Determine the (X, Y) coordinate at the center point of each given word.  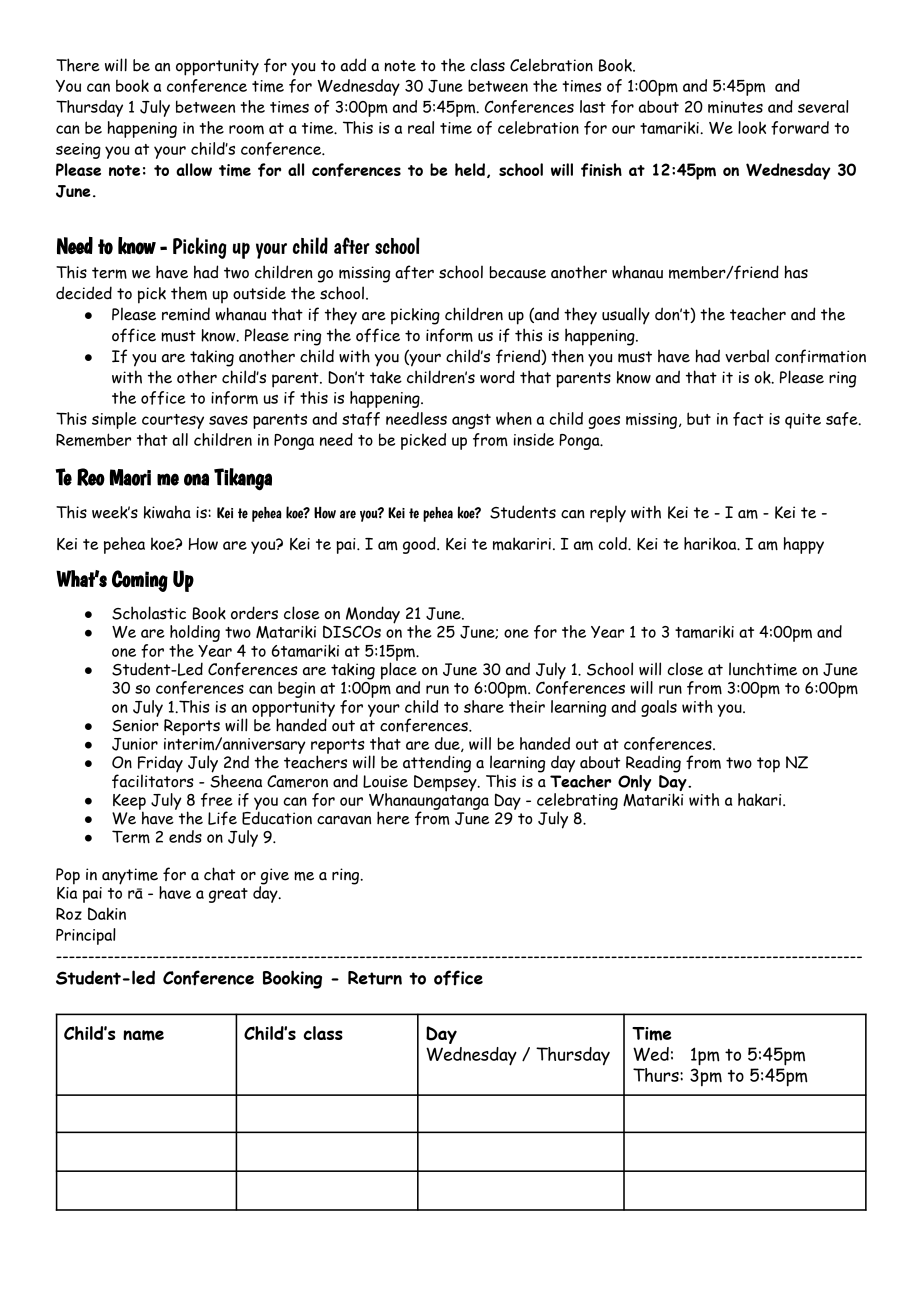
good (420, 545)
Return (375, 978)
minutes (735, 107)
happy (804, 545)
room (246, 129)
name (143, 1035)
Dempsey (446, 782)
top (768, 764)
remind (186, 314)
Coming (140, 581)
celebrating (577, 802)
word (497, 377)
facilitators (153, 780)
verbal (747, 356)
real (421, 127)
